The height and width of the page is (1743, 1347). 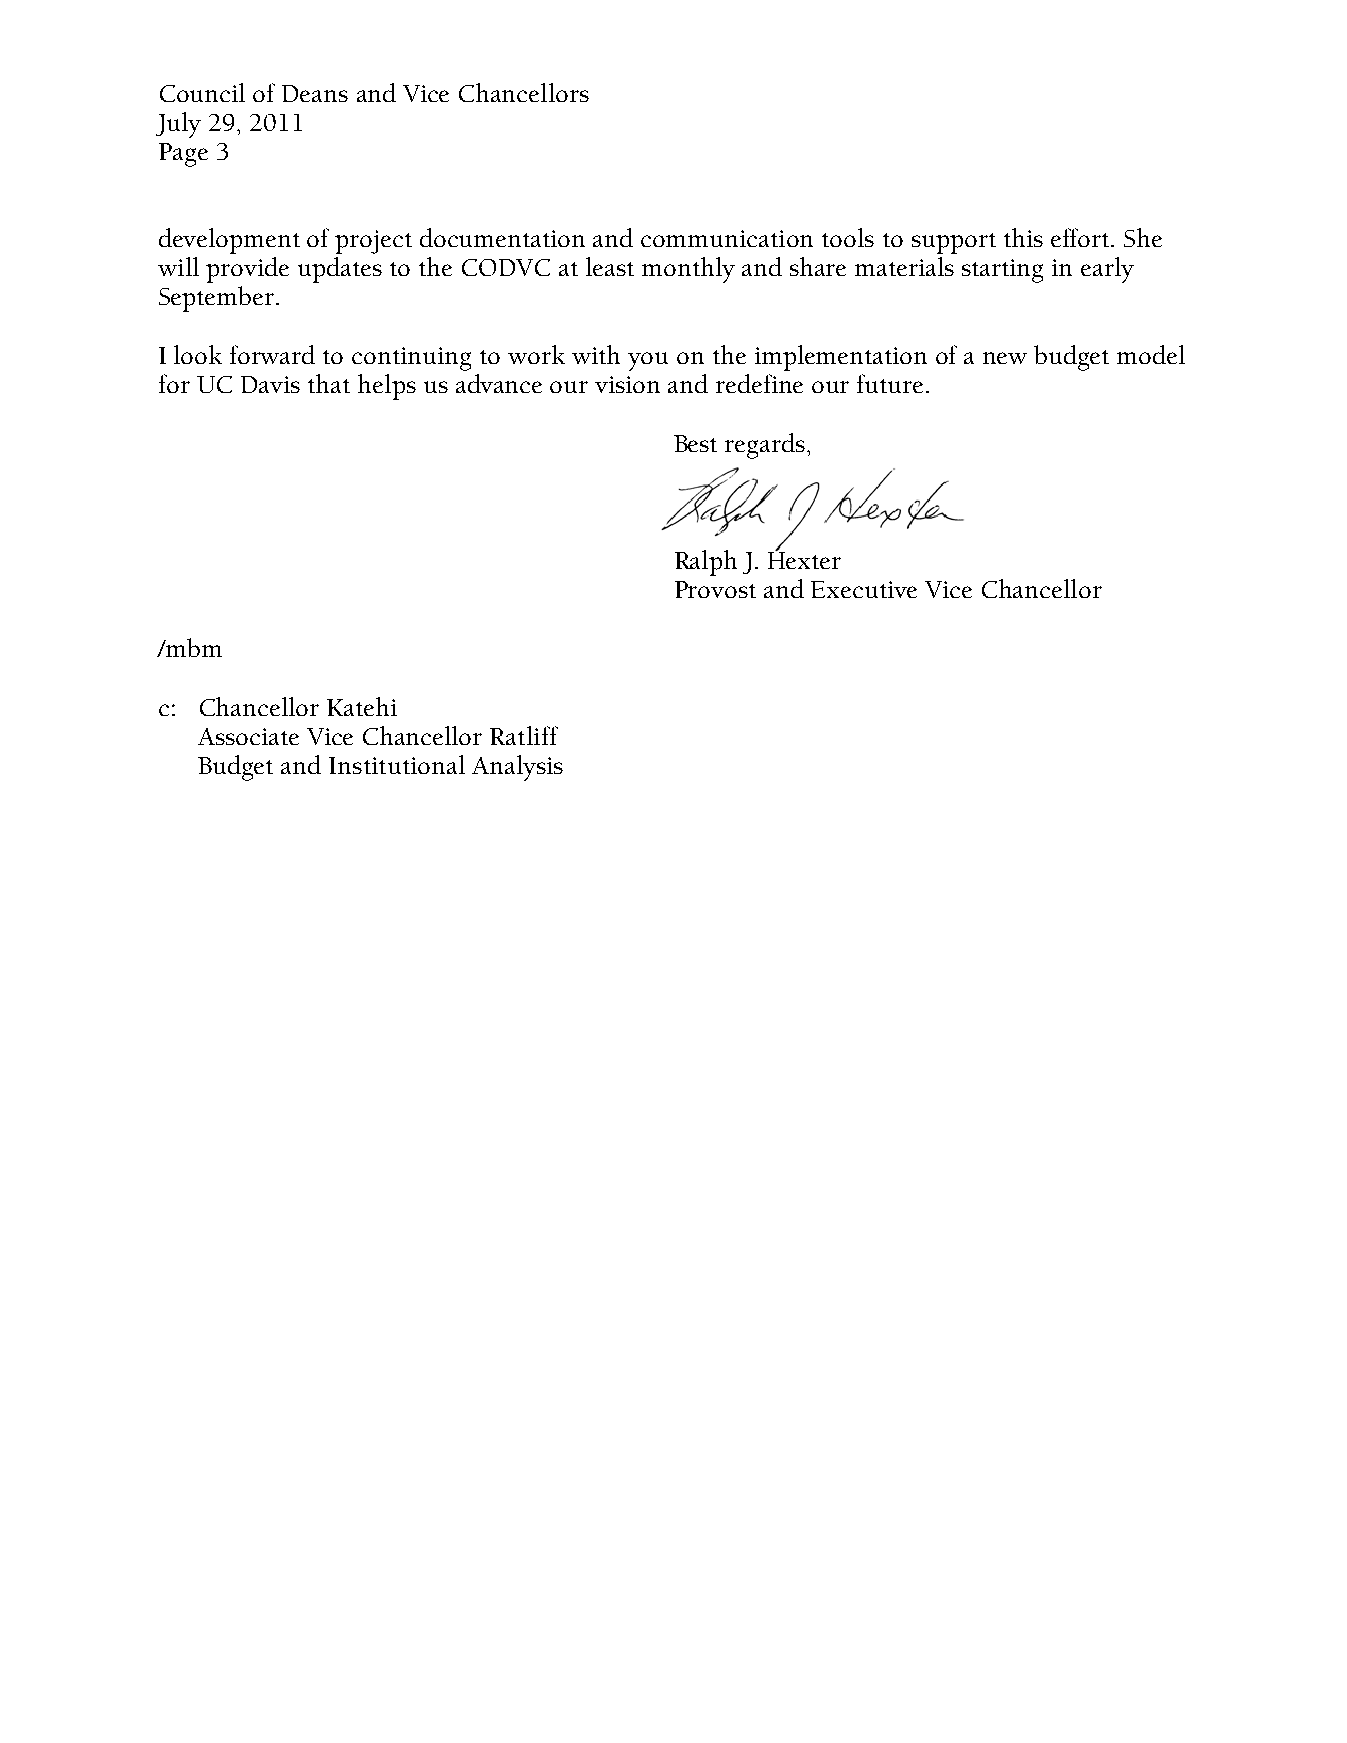 I want to click on communication, so click(x=727, y=238).
